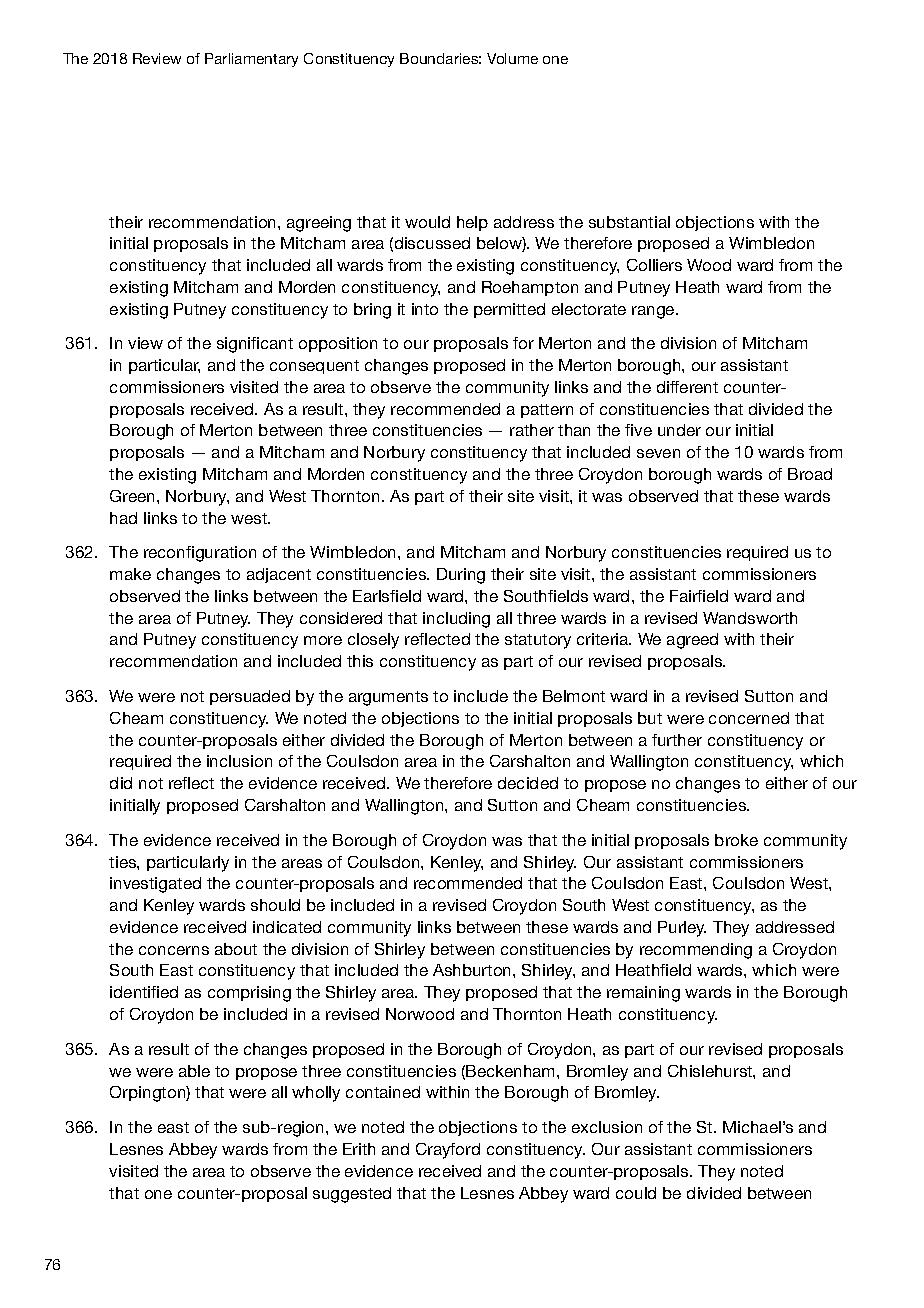 The width and height of the document is (924, 1308). What do you see at coordinates (512, 58) in the document?
I see `Volume` at bounding box center [512, 58].
